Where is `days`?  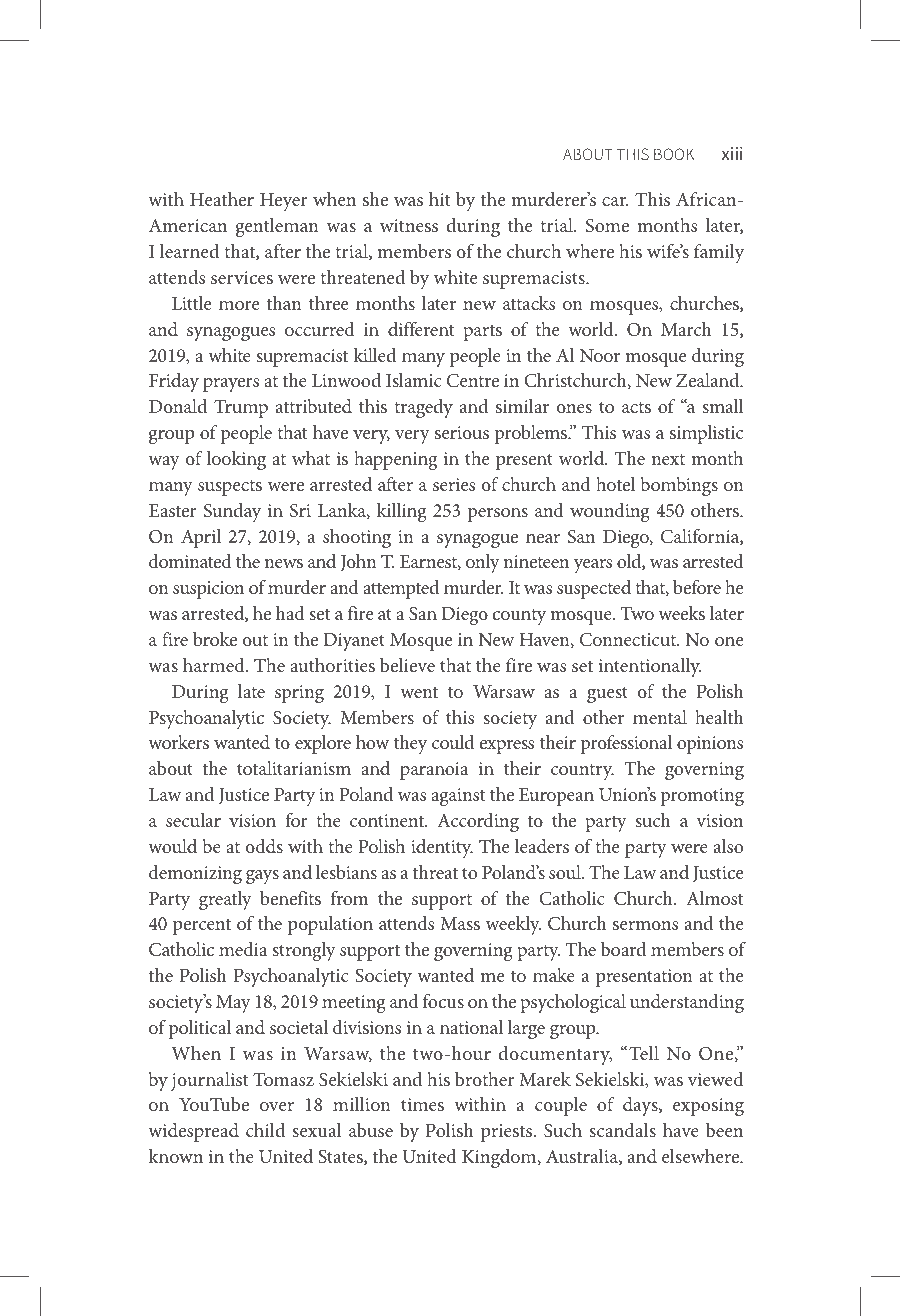
days is located at coordinates (641, 1106).
